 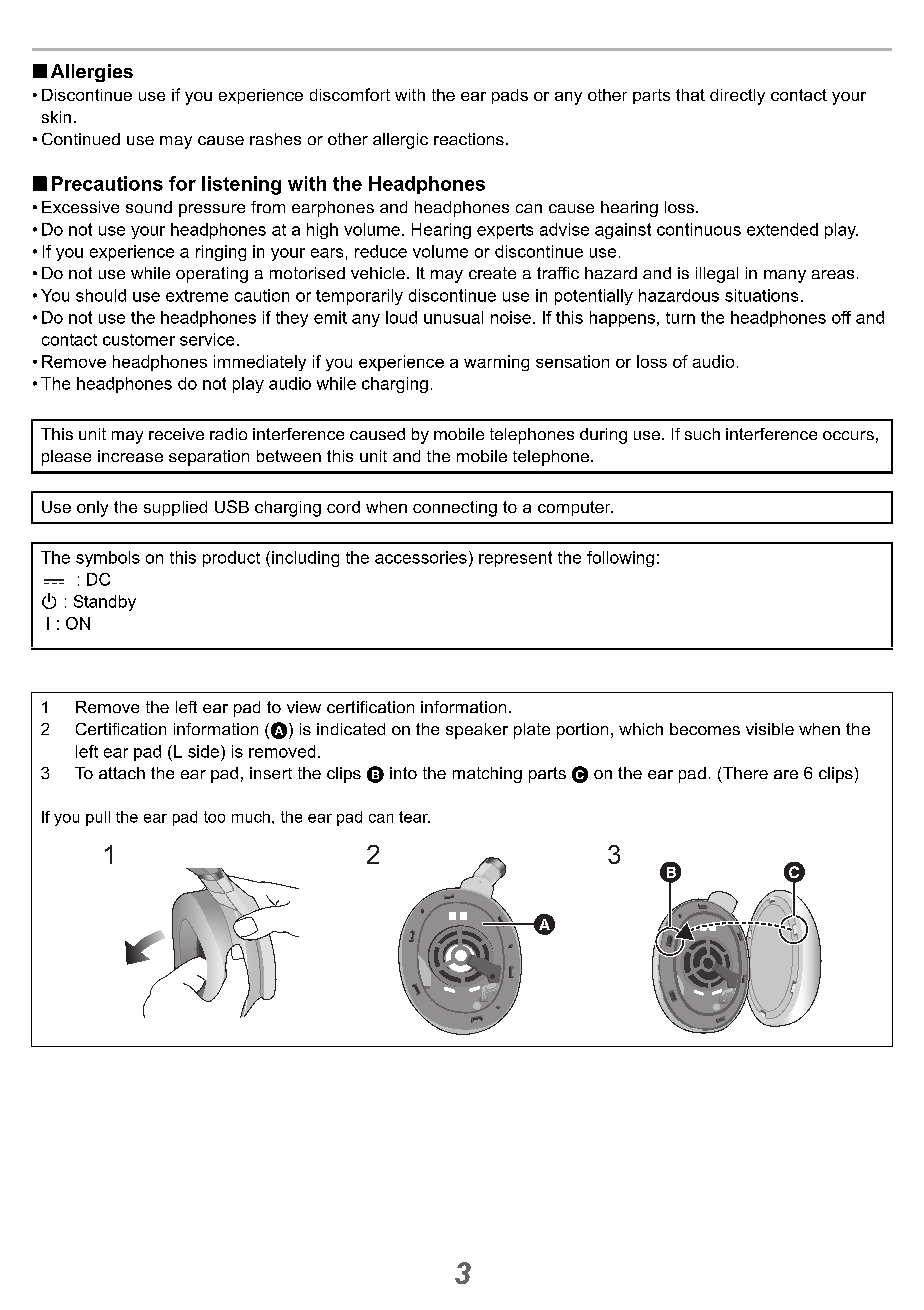 What do you see at coordinates (680, 318) in the screenshot?
I see `turn` at bounding box center [680, 318].
